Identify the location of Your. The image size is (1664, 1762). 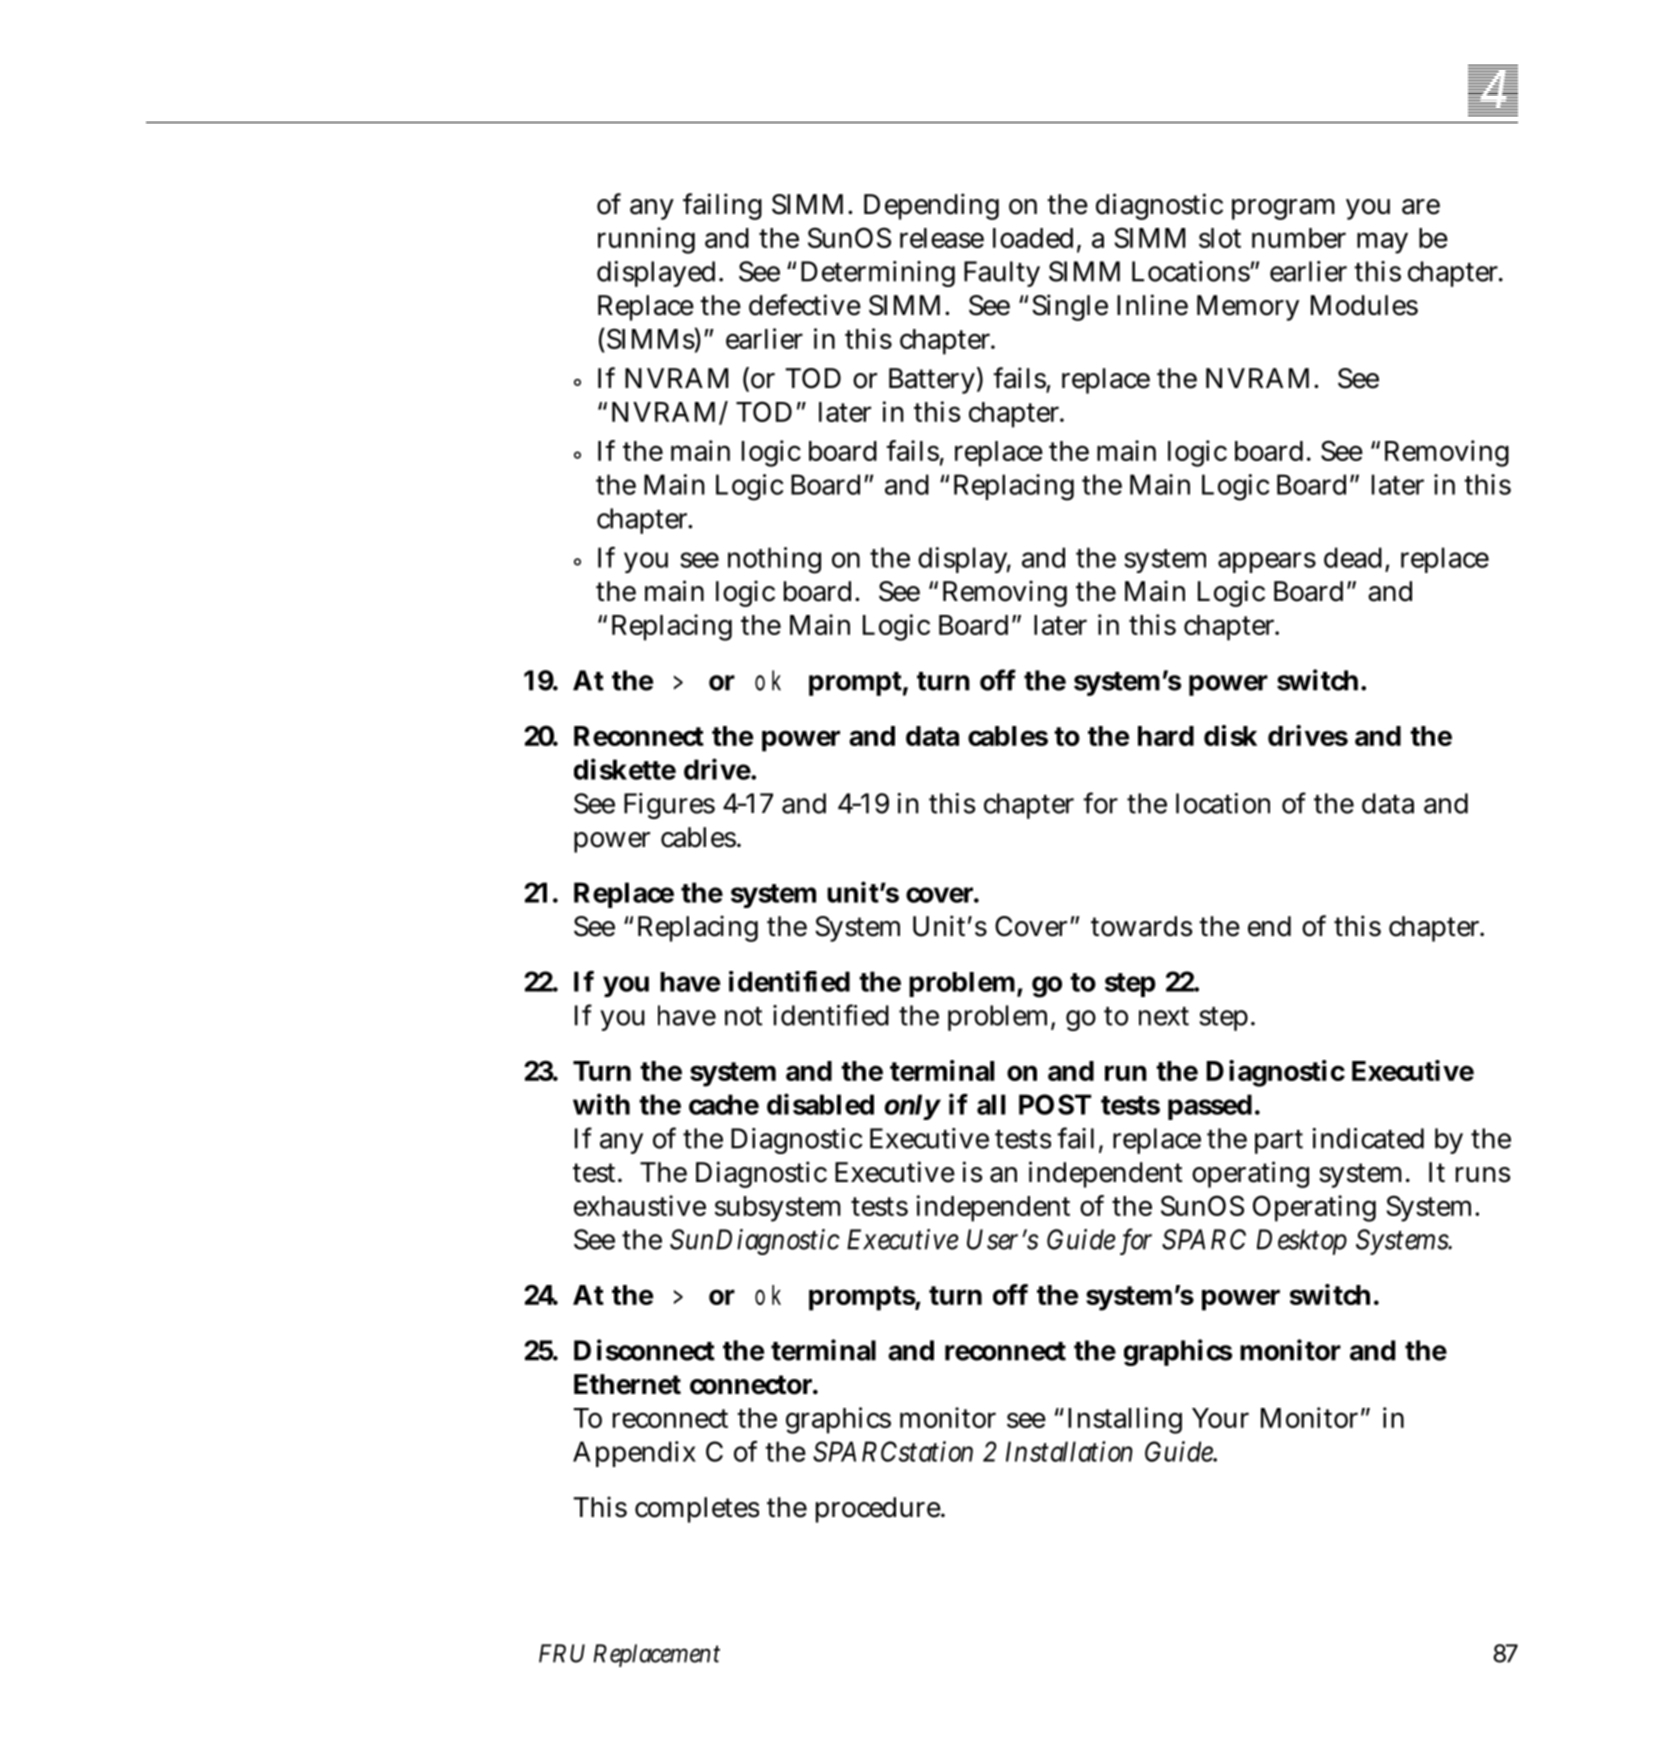
(1220, 1418).
